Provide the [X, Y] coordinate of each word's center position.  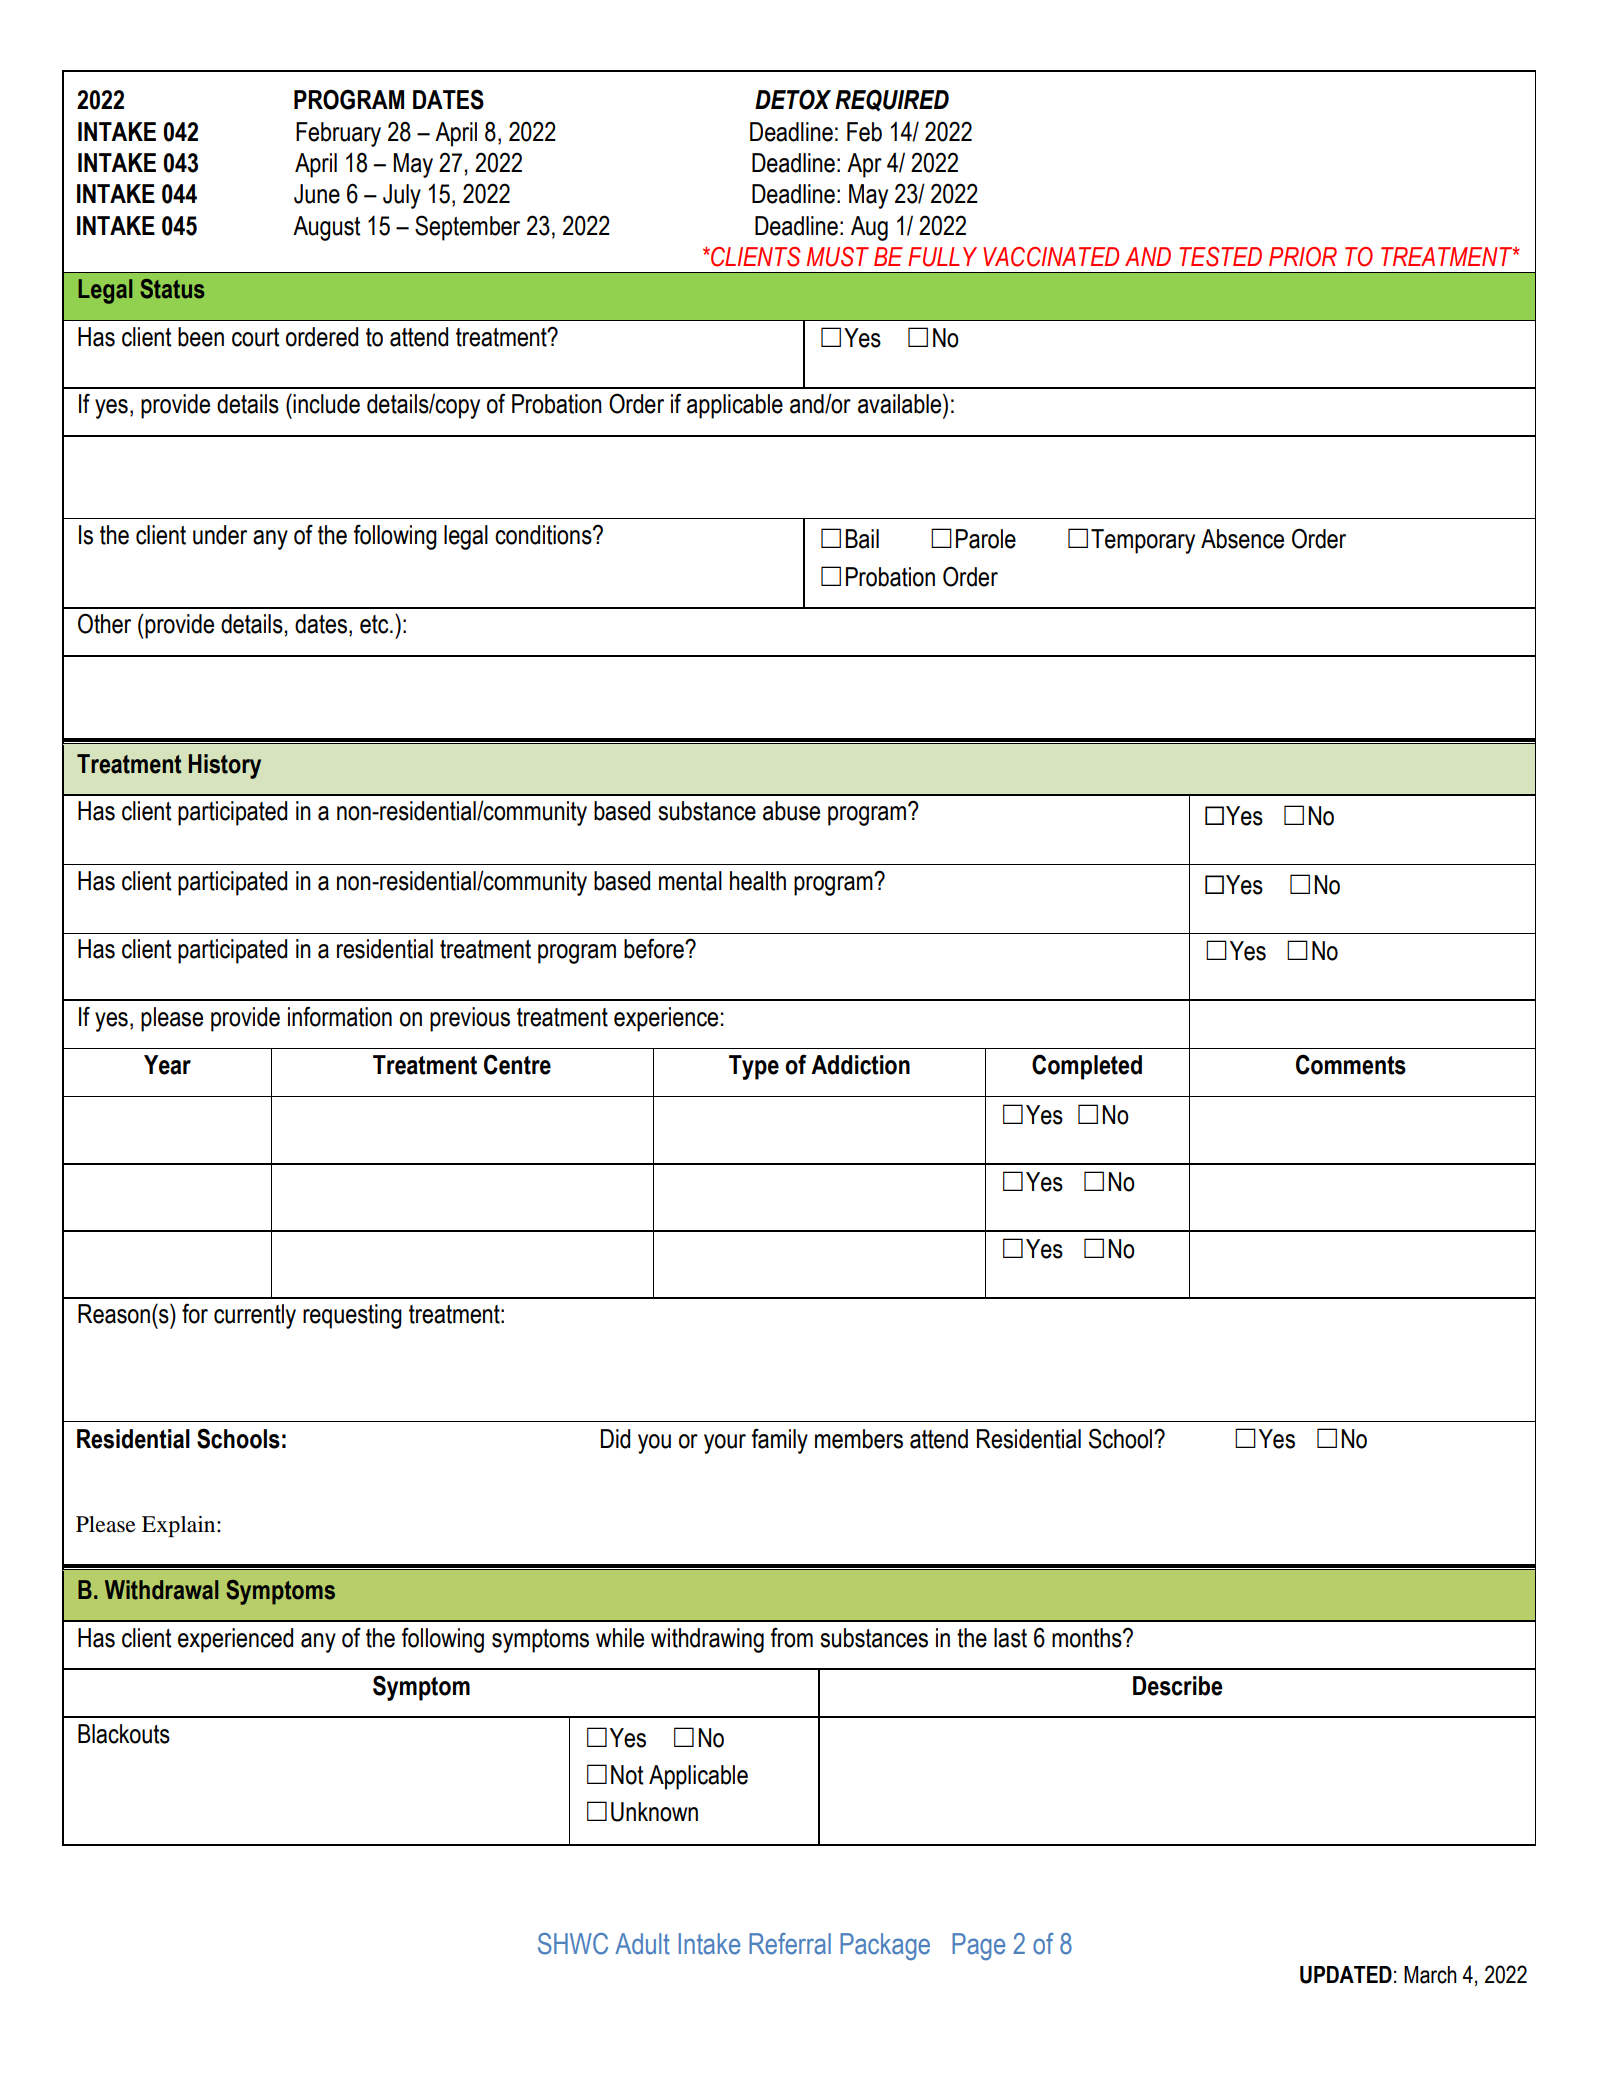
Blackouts [124, 1734]
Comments [1351, 1064]
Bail [862, 539]
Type [754, 1067]
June [317, 194]
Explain [180, 1526]
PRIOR [1303, 257]
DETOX [793, 99]
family [779, 1441]
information [340, 1016]
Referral [790, 1944]
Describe [1178, 1686]
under [220, 535]
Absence [1242, 539]
